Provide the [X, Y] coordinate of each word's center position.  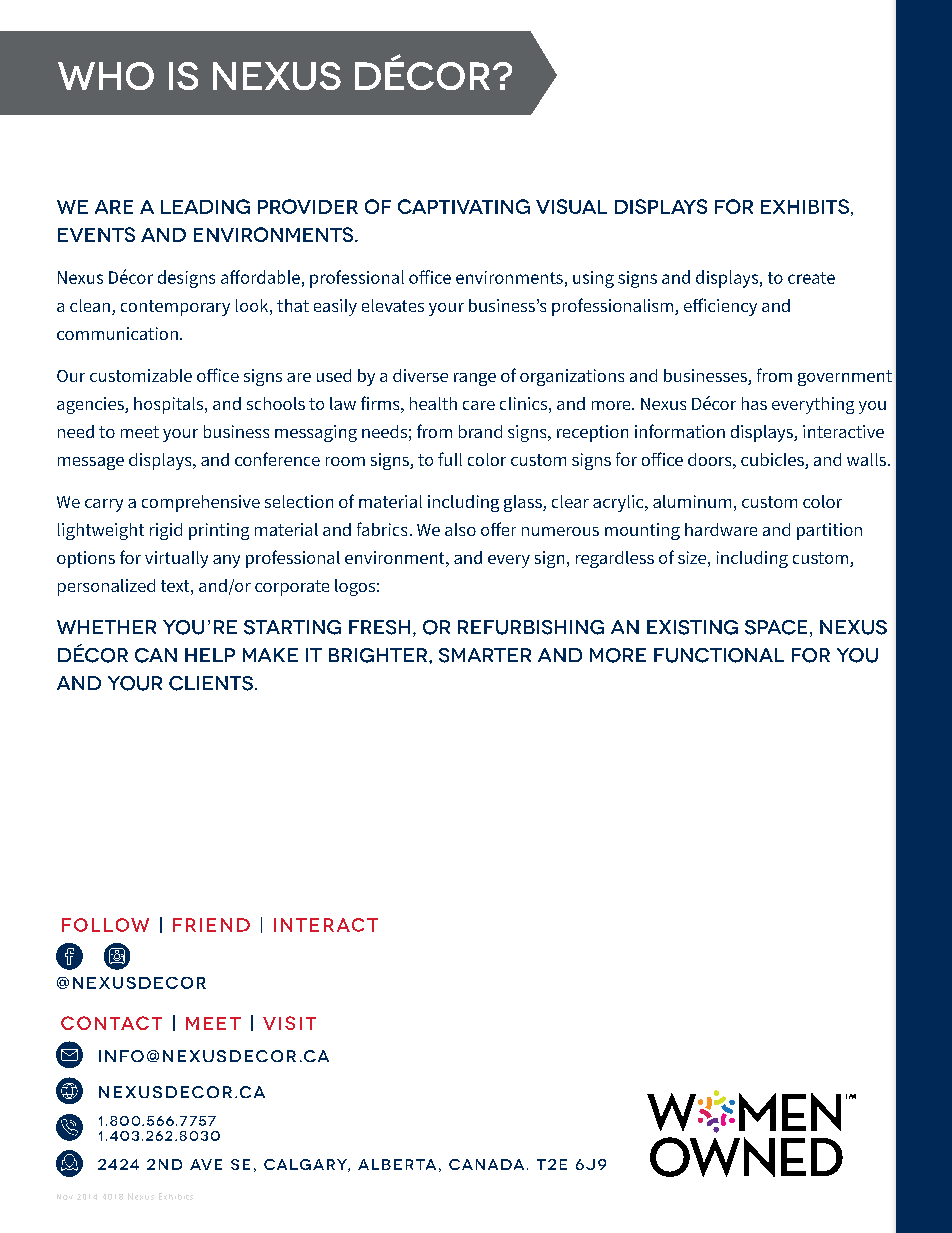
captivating [464, 206]
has [754, 403]
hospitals [170, 405]
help [210, 655]
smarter [485, 655]
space [776, 627]
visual [571, 206]
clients [211, 683]
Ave [206, 1164]
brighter [379, 655]
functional [719, 655]
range [475, 379]
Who [106, 76]
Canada [486, 1164]
